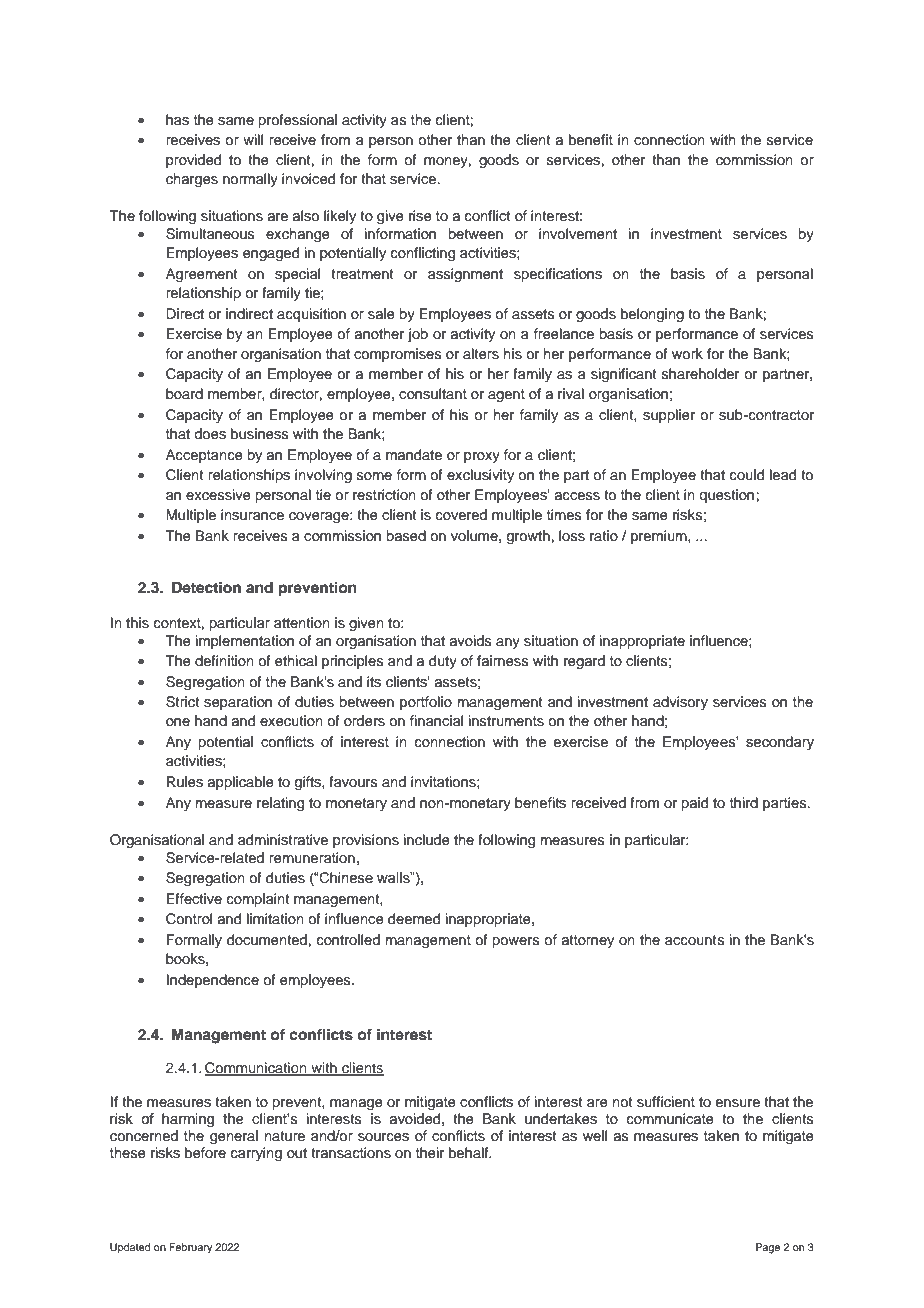 The width and height of the page is (924, 1308). What do you see at coordinates (443, 662) in the page?
I see `duty` at bounding box center [443, 662].
